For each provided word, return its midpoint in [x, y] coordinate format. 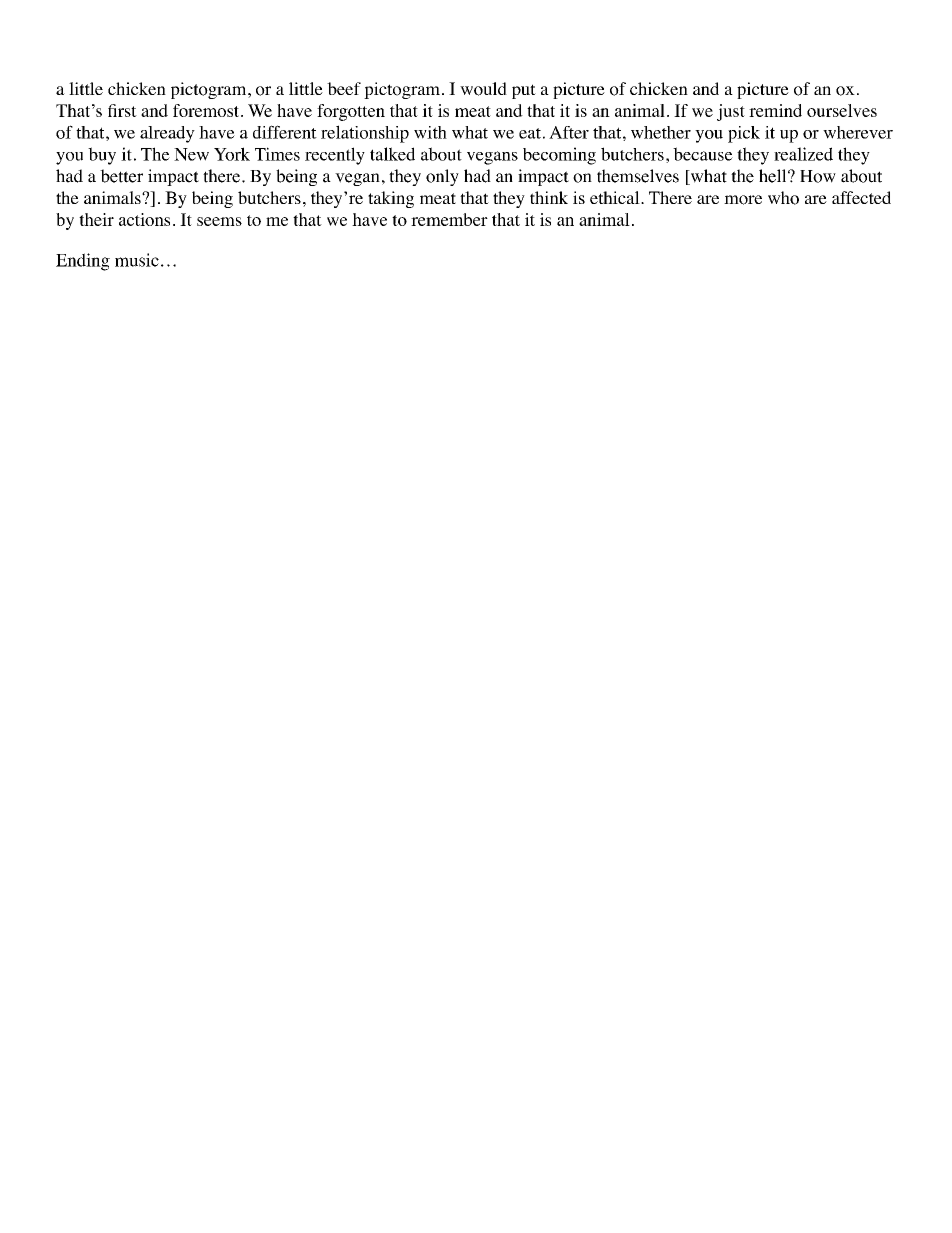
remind [775, 110]
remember [449, 219]
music [137, 260]
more [743, 200]
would [483, 89]
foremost [207, 110]
